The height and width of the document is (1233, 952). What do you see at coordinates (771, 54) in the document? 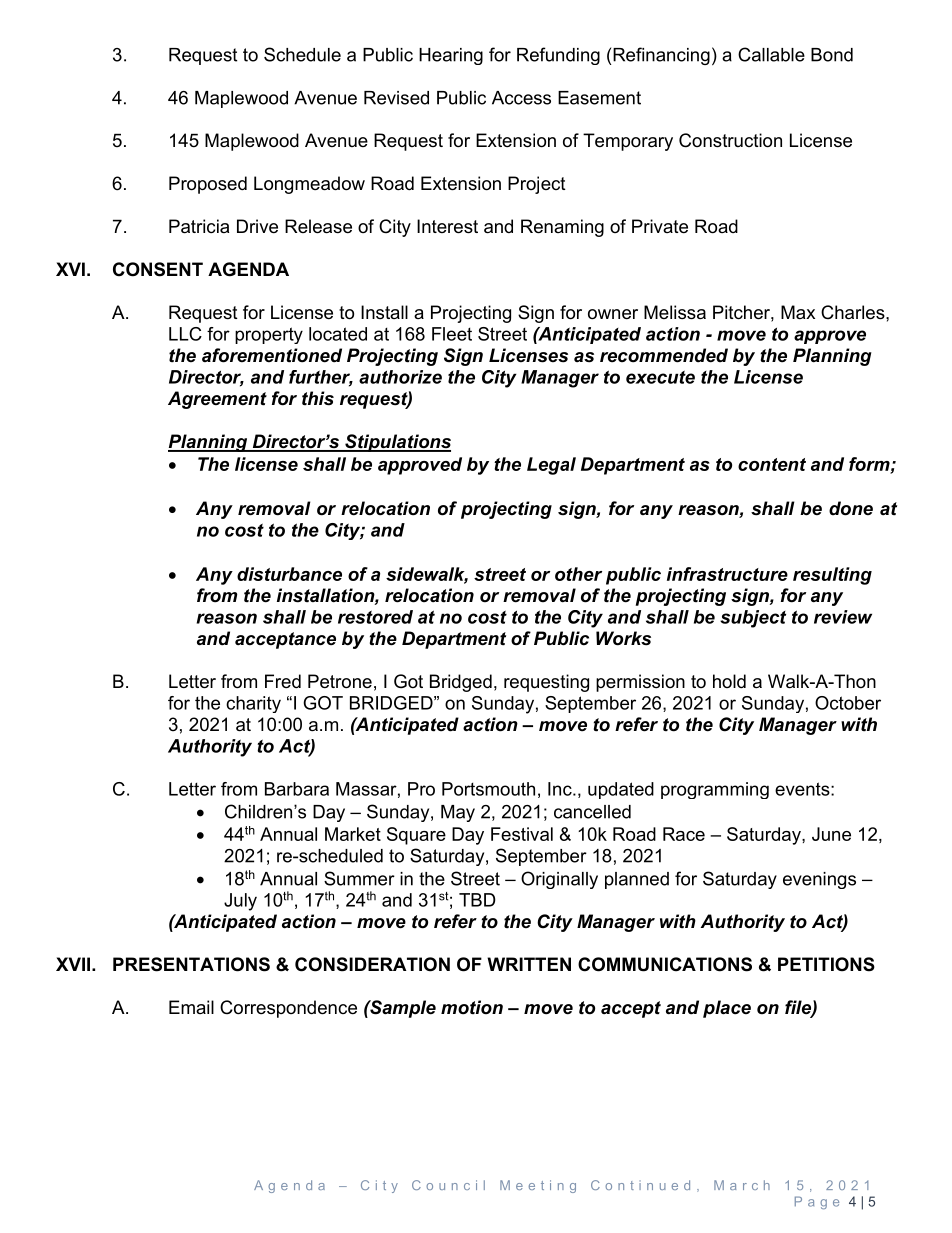
I see `Callable` at bounding box center [771, 54].
